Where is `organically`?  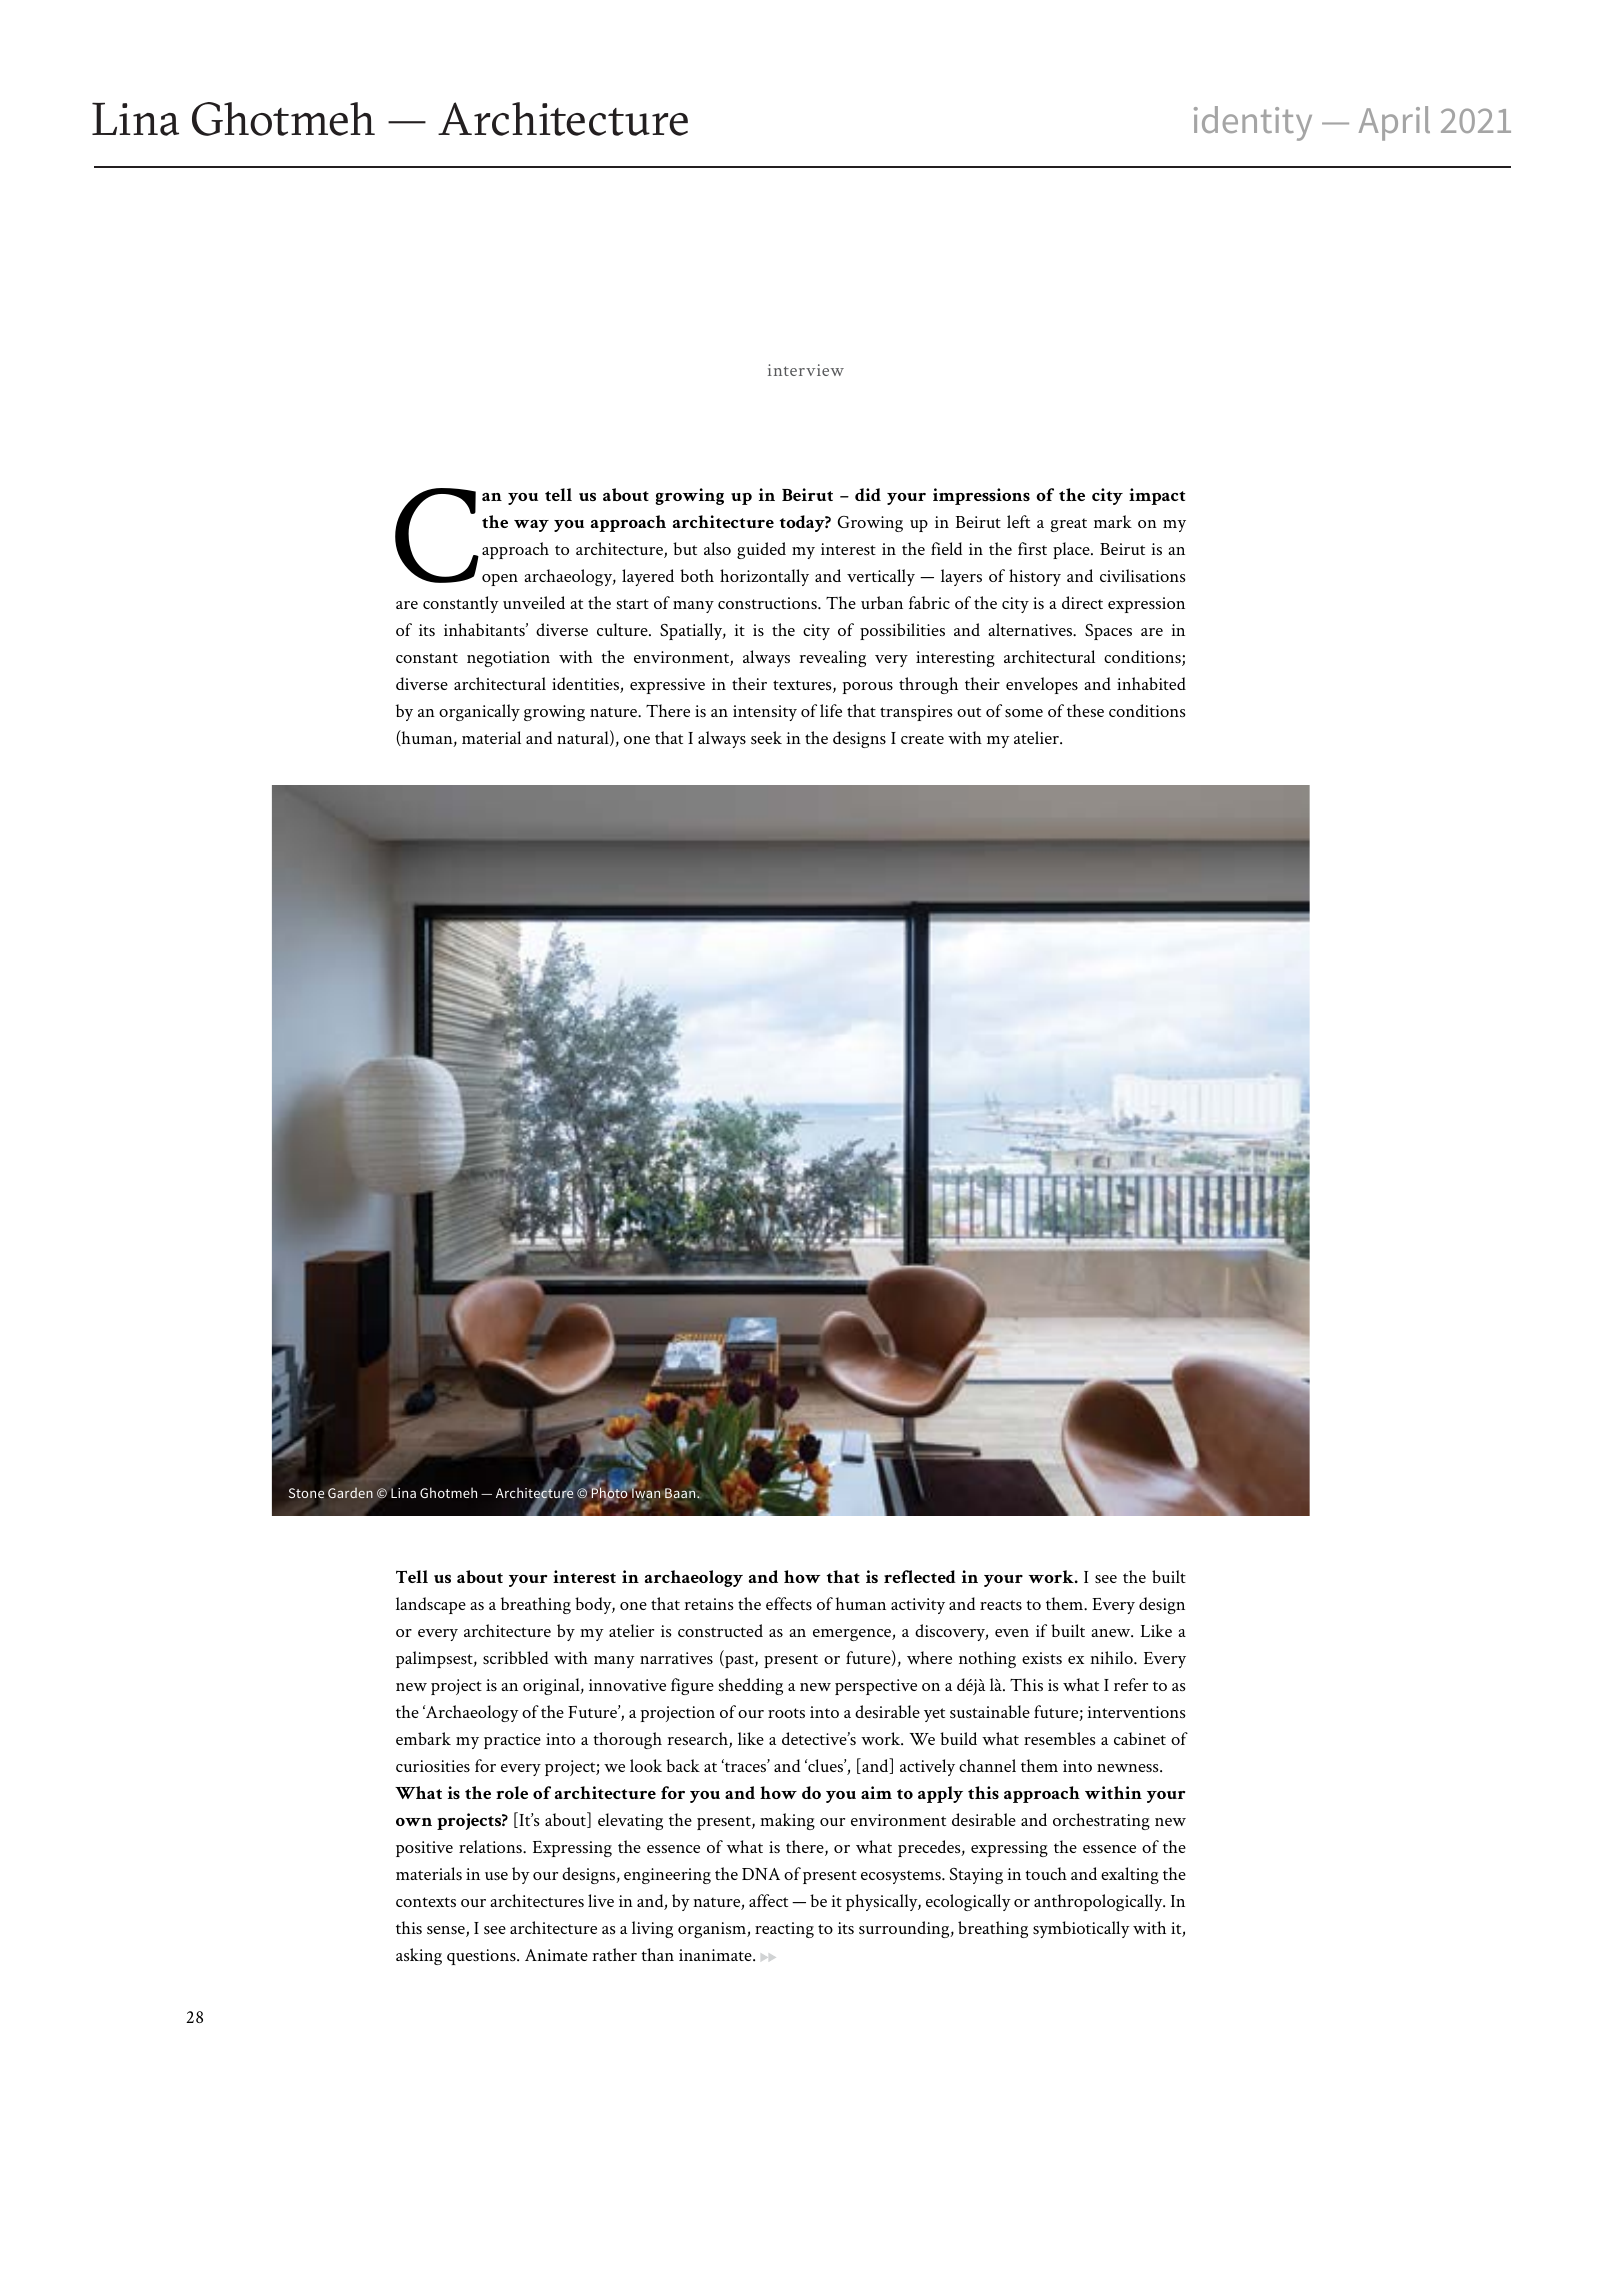 organically is located at coordinates (479, 712).
